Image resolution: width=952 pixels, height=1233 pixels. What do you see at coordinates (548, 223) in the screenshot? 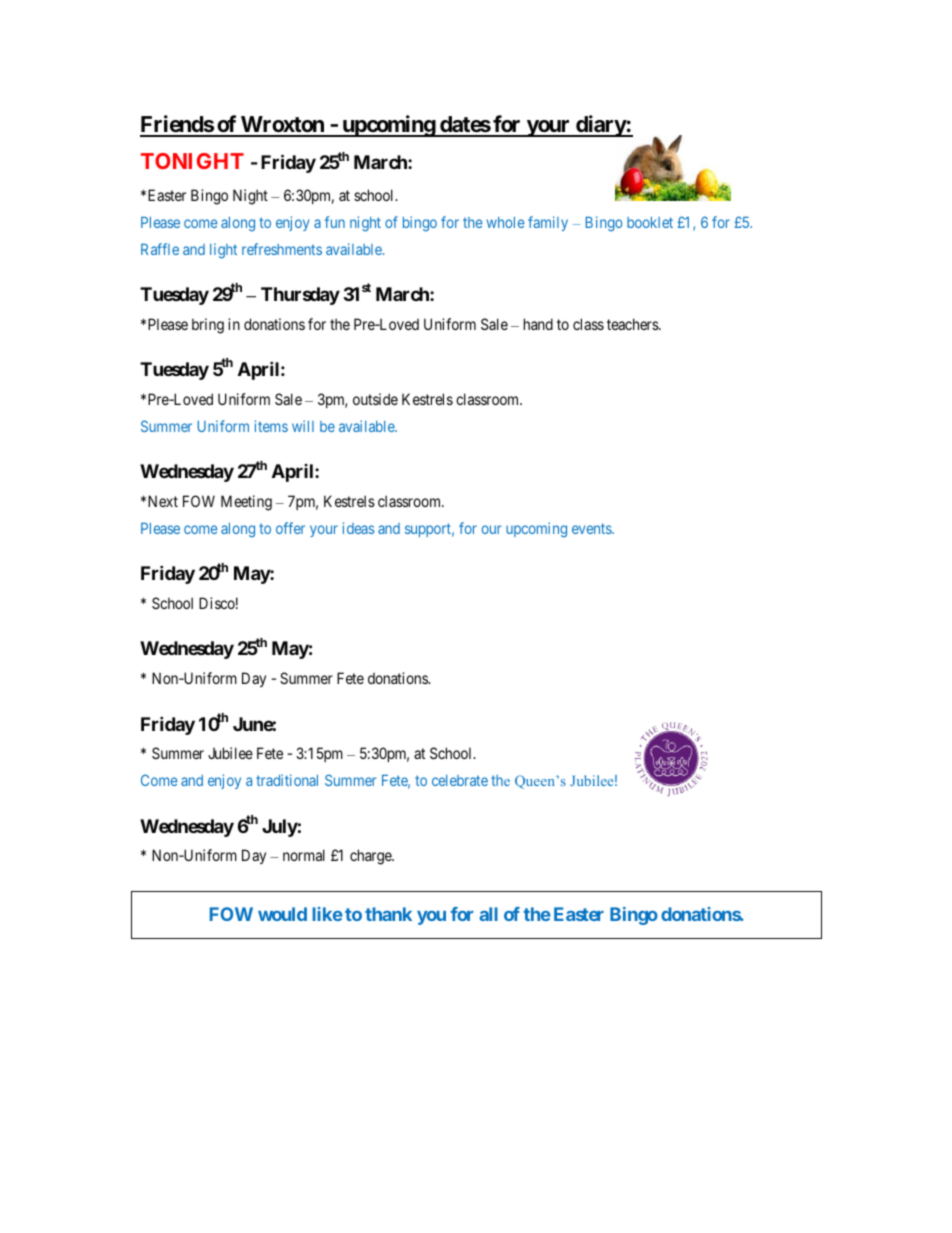
I see `family` at bounding box center [548, 223].
